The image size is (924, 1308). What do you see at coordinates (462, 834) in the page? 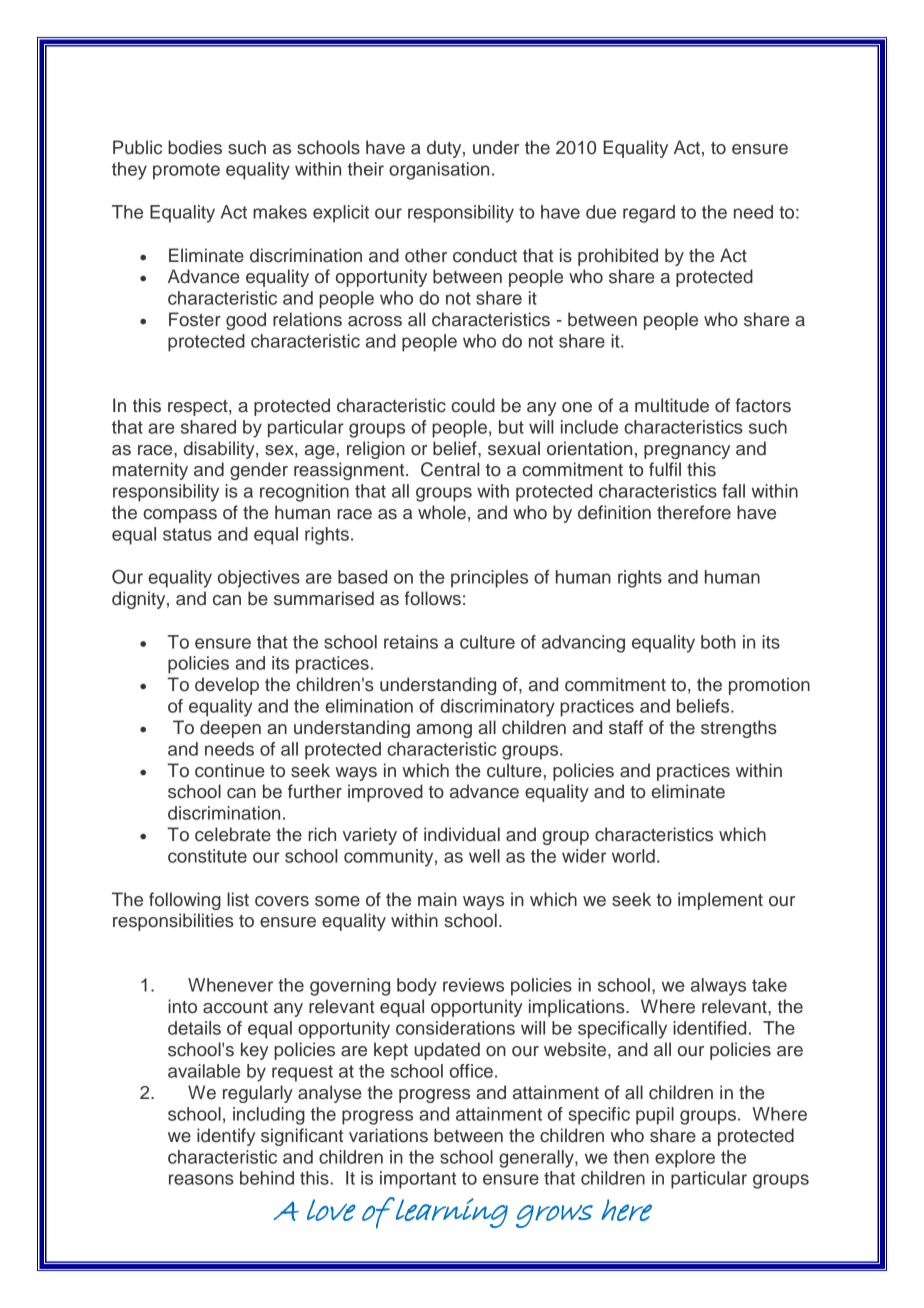
I see `individual` at bounding box center [462, 834].
